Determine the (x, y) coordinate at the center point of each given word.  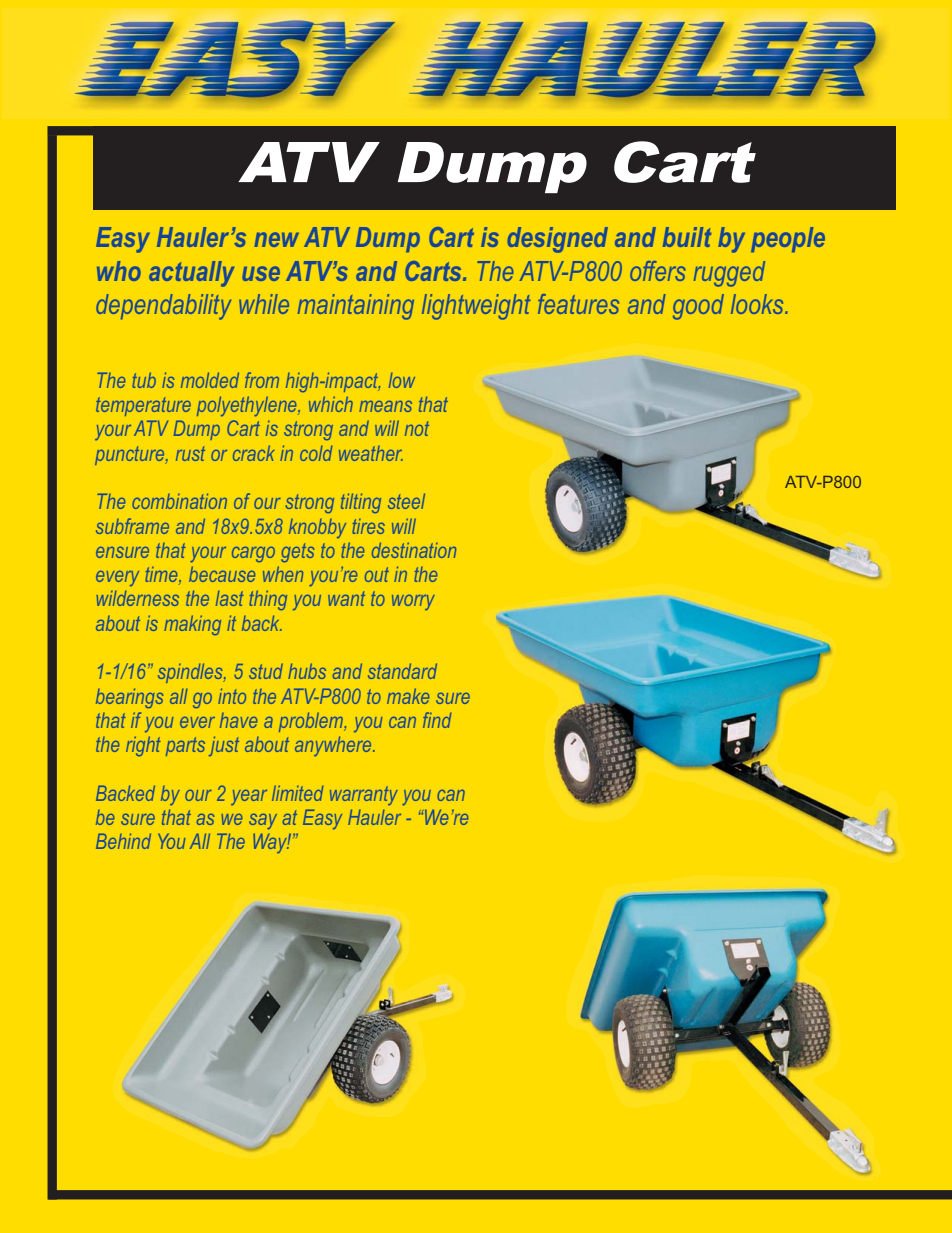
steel (406, 501)
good (698, 307)
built (687, 237)
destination (414, 550)
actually (191, 274)
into (232, 696)
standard (402, 671)
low (402, 380)
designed (557, 240)
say (263, 821)
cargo (253, 554)
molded (210, 380)
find (437, 720)
